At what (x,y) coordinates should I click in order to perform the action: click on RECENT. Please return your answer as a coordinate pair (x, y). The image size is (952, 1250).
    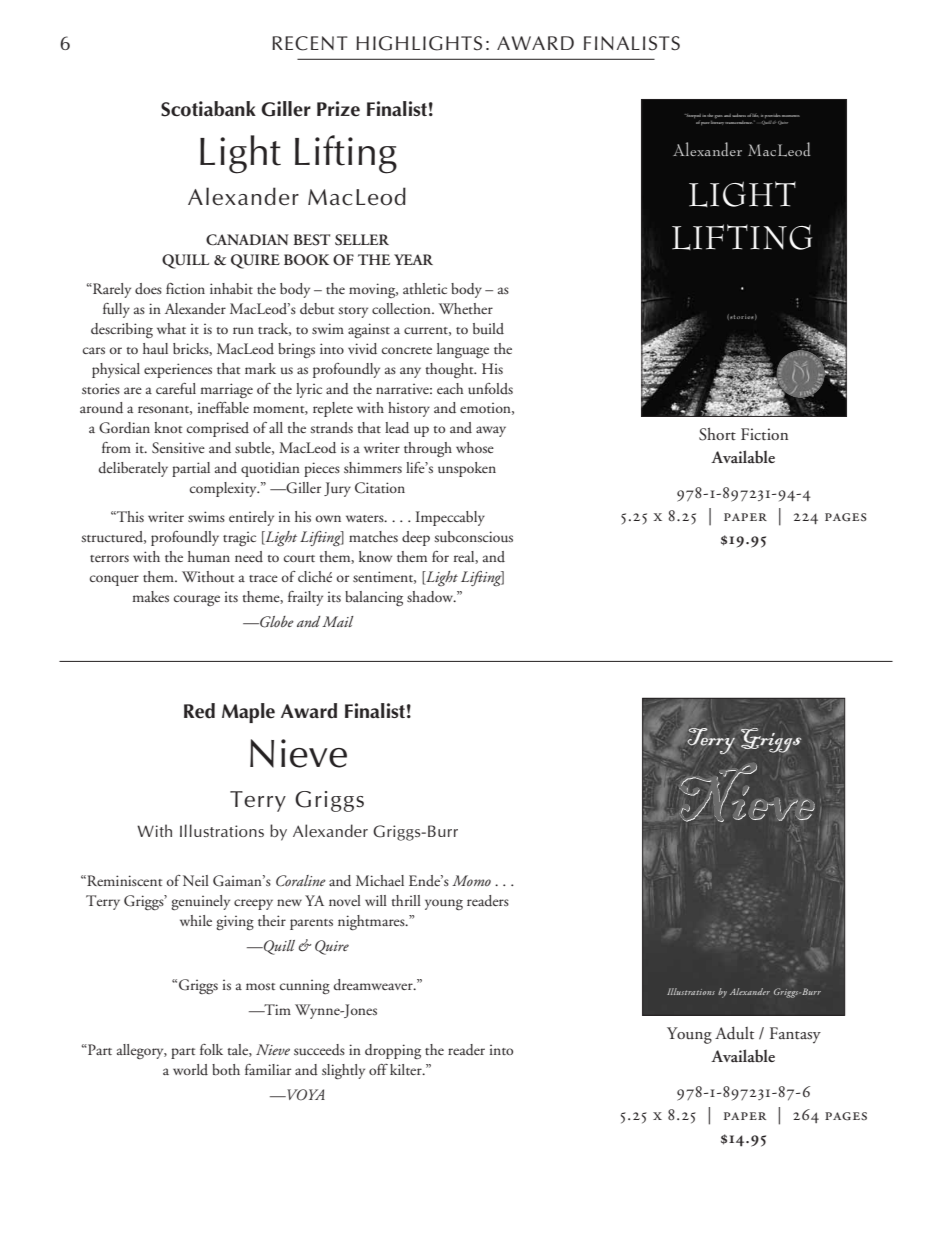
    Looking at the image, I should click on (310, 43).
